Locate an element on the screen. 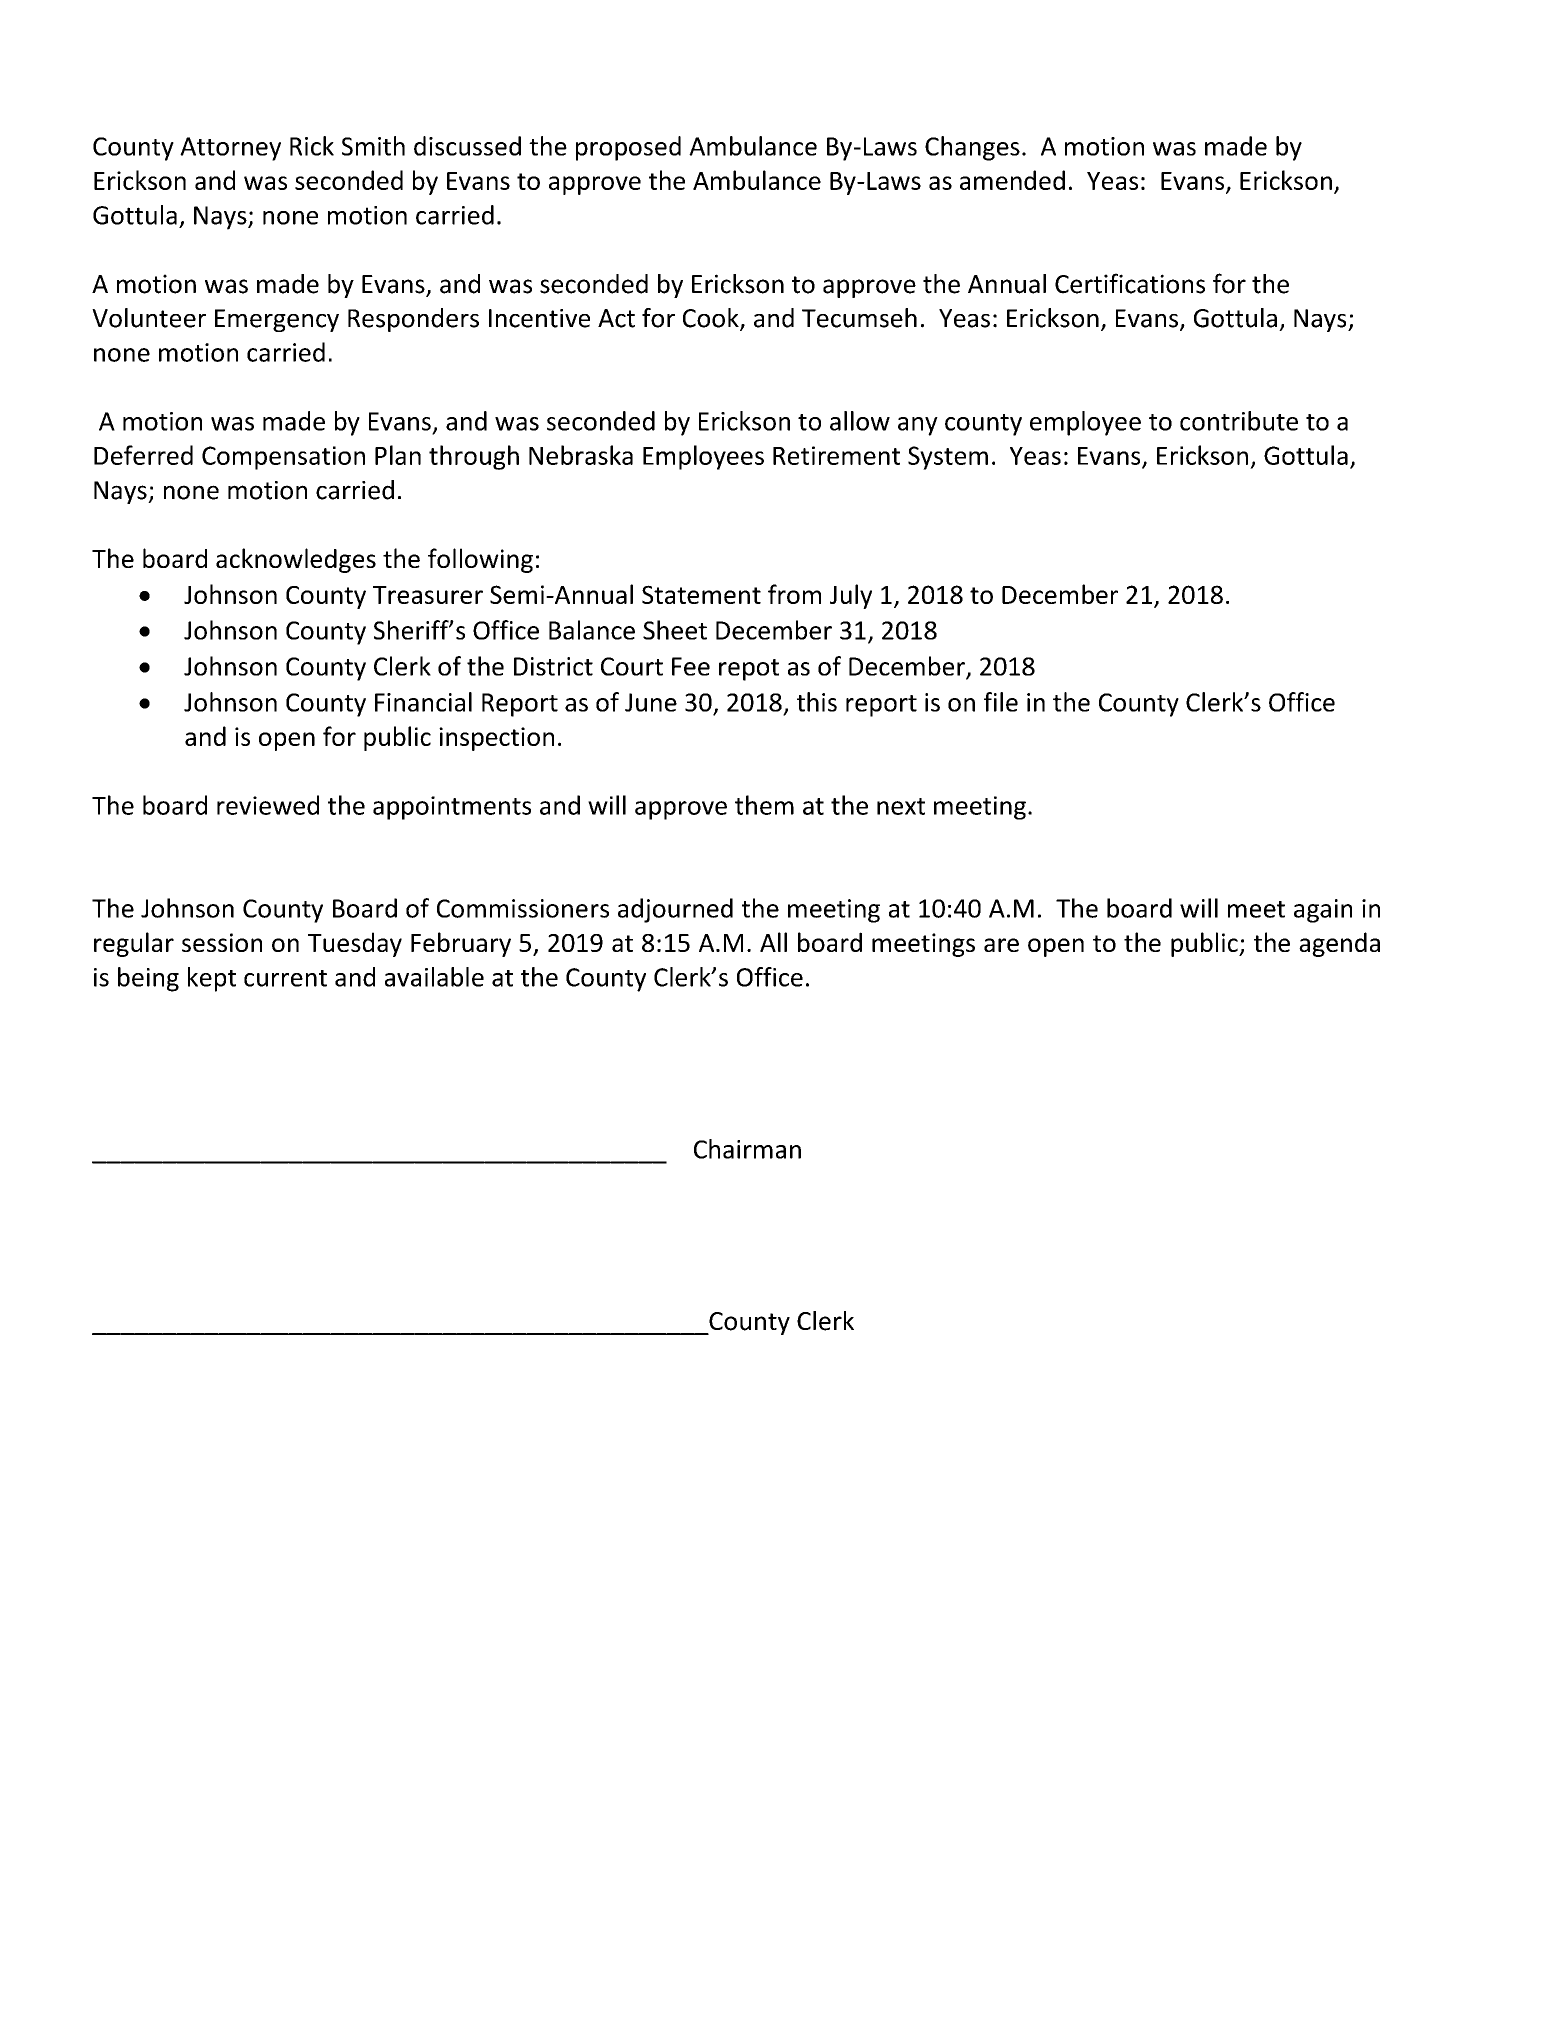 This screenshot has width=1566, height=2027. proposed is located at coordinates (628, 148).
